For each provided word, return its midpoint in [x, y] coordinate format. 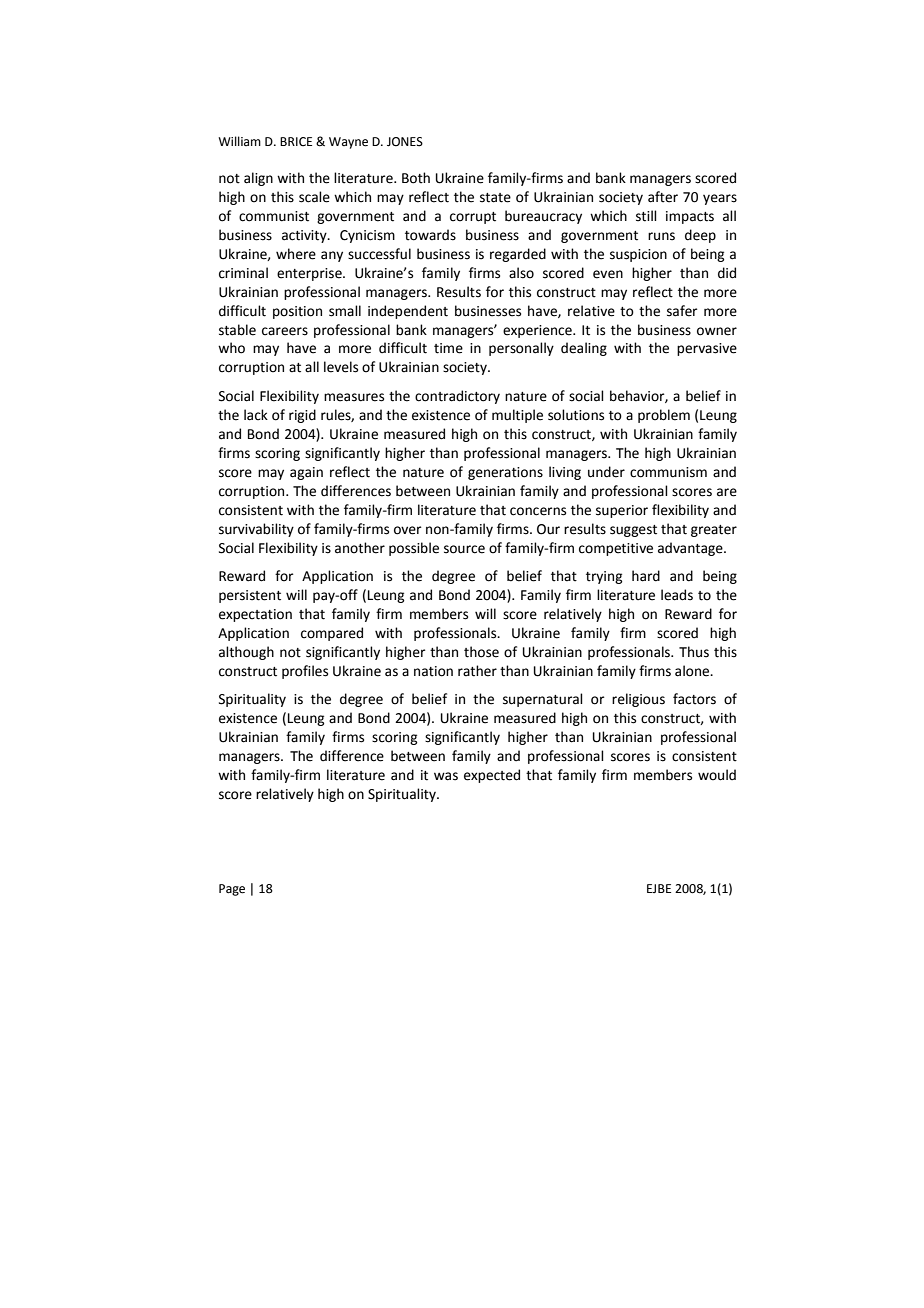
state [495, 198]
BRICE [296, 142]
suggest [633, 531]
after [663, 197]
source [464, 549]
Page [232, 890]
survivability [256, 530]
